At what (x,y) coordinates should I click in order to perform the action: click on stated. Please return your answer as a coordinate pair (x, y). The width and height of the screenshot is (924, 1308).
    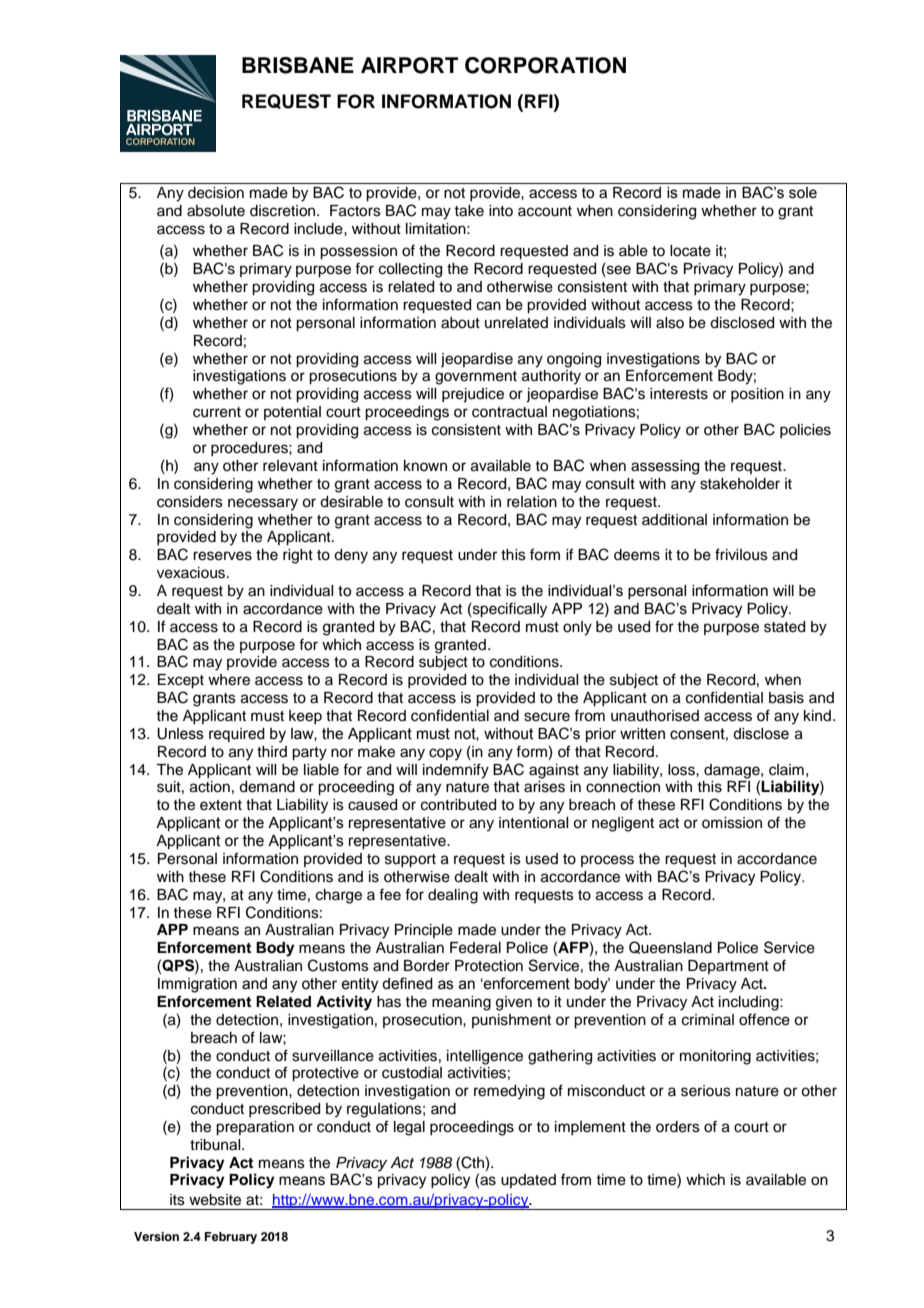
    Looking at the image, I should click on (784, 627).
